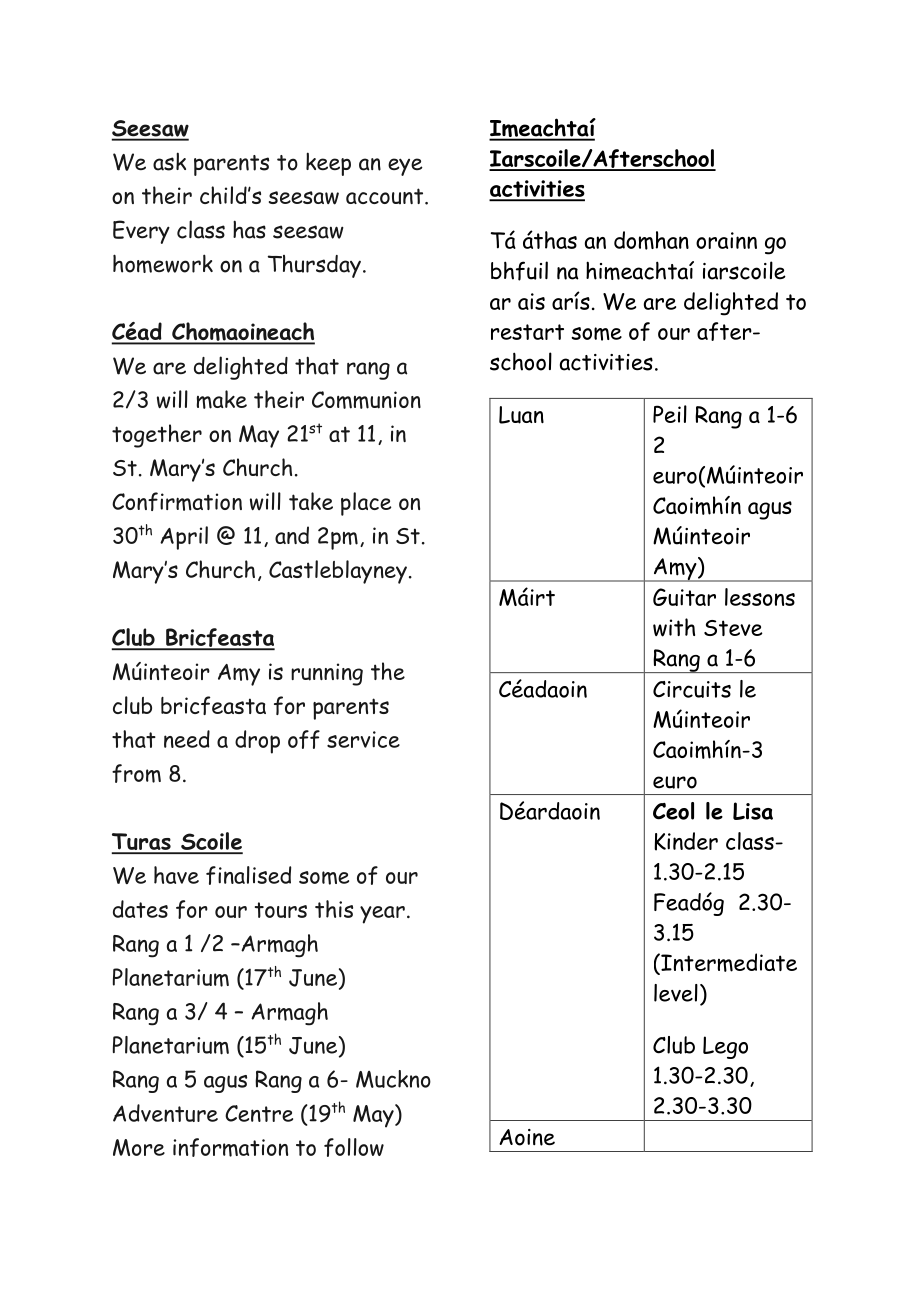 This page has height=1308, width=924. What do you see at coordinates (187, 739) in the page?
I see `need` at bounding box center [187, 739].
